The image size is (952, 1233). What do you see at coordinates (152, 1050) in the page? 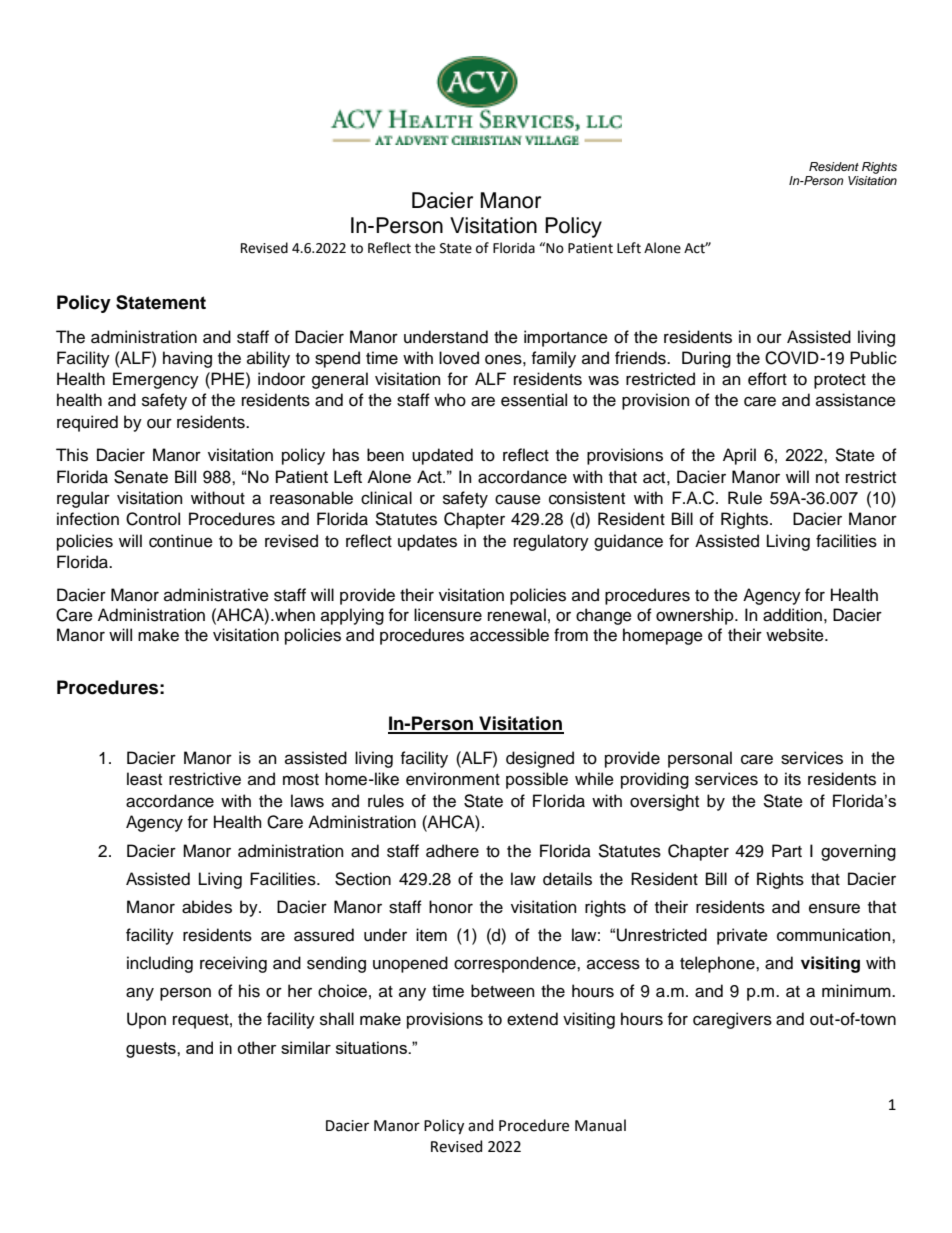
I see `guests` at bounding box center [152, 1050].
